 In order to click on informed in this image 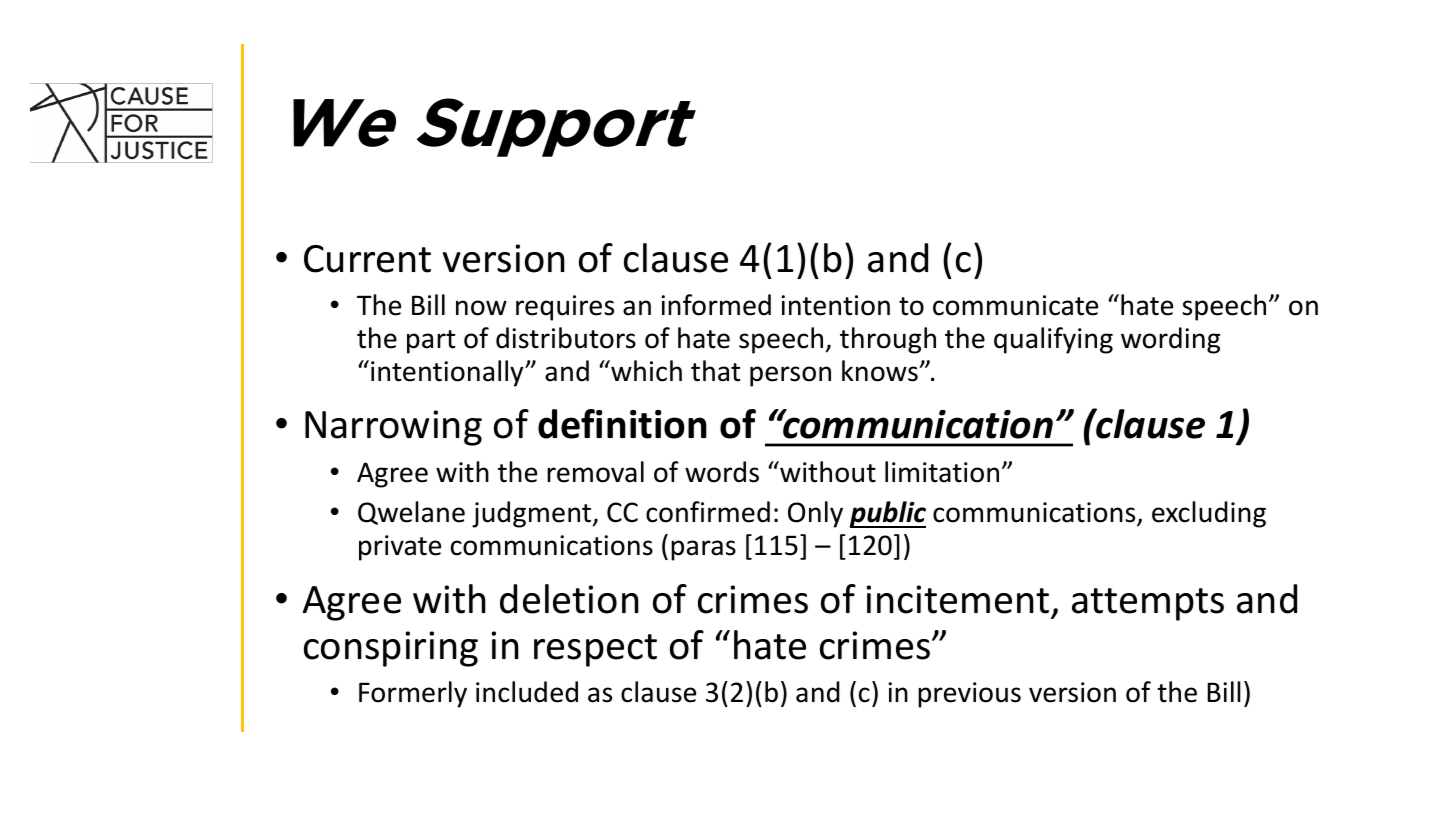, I will do `click(716, 305)`.
